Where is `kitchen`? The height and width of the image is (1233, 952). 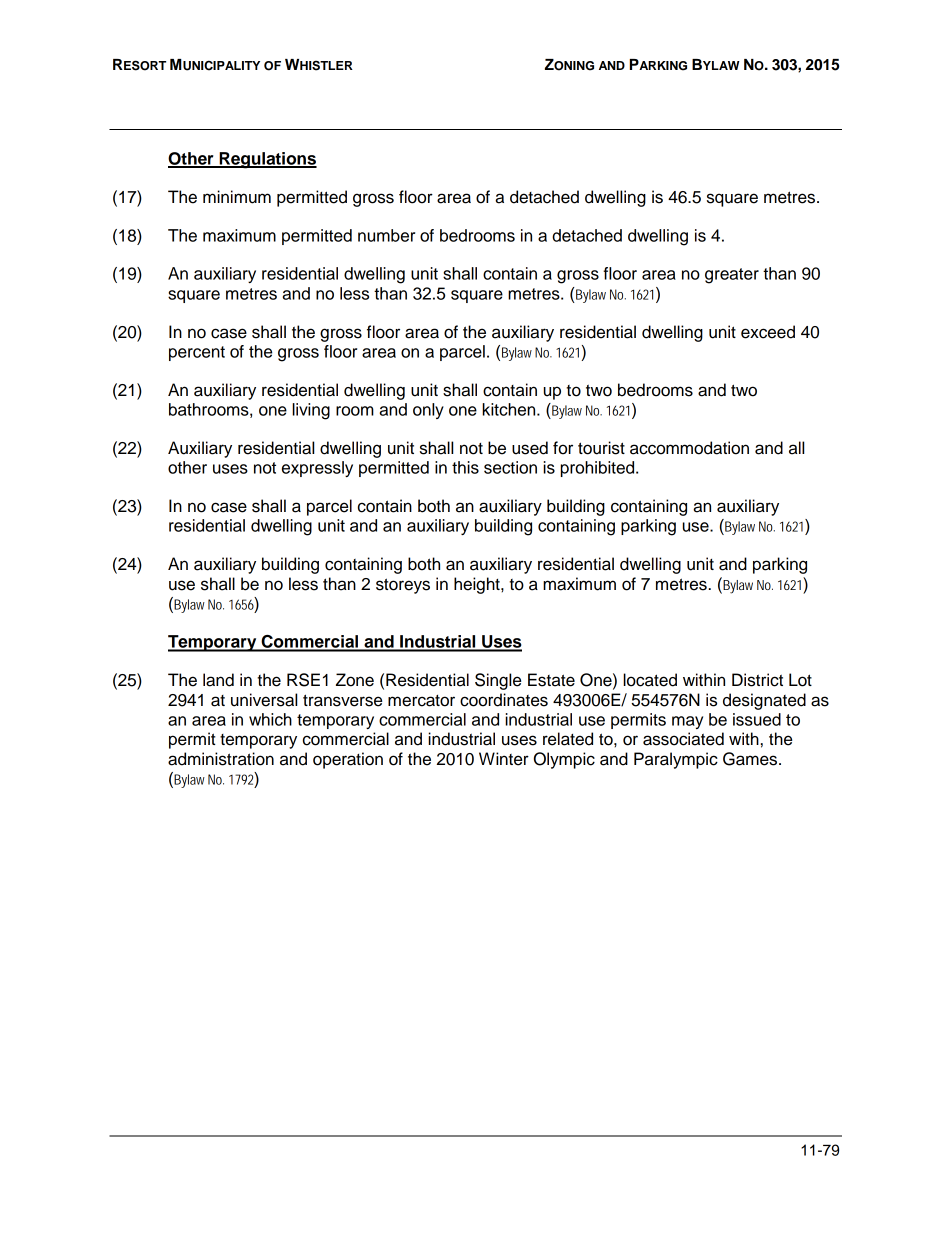 kitchen is located at coordinates (510, 409).
